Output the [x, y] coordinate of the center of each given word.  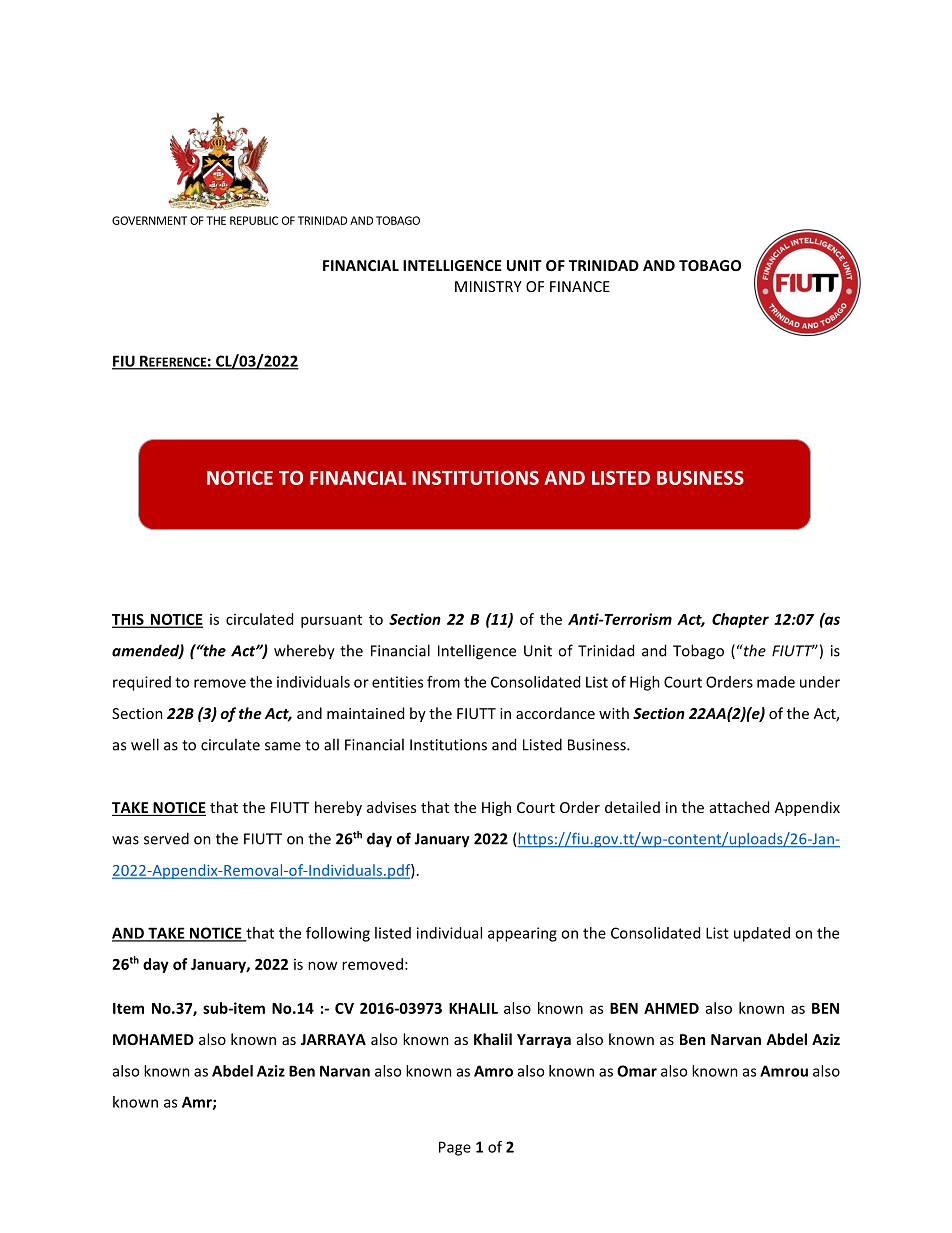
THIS [129, 620]
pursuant [331, 621]
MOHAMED [153, 1039]
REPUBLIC [254, 220]
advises [391, 807]
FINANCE [580, 286]
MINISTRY [488, 286]
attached [739, 807]
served [166, 838]
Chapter [740, 620]
